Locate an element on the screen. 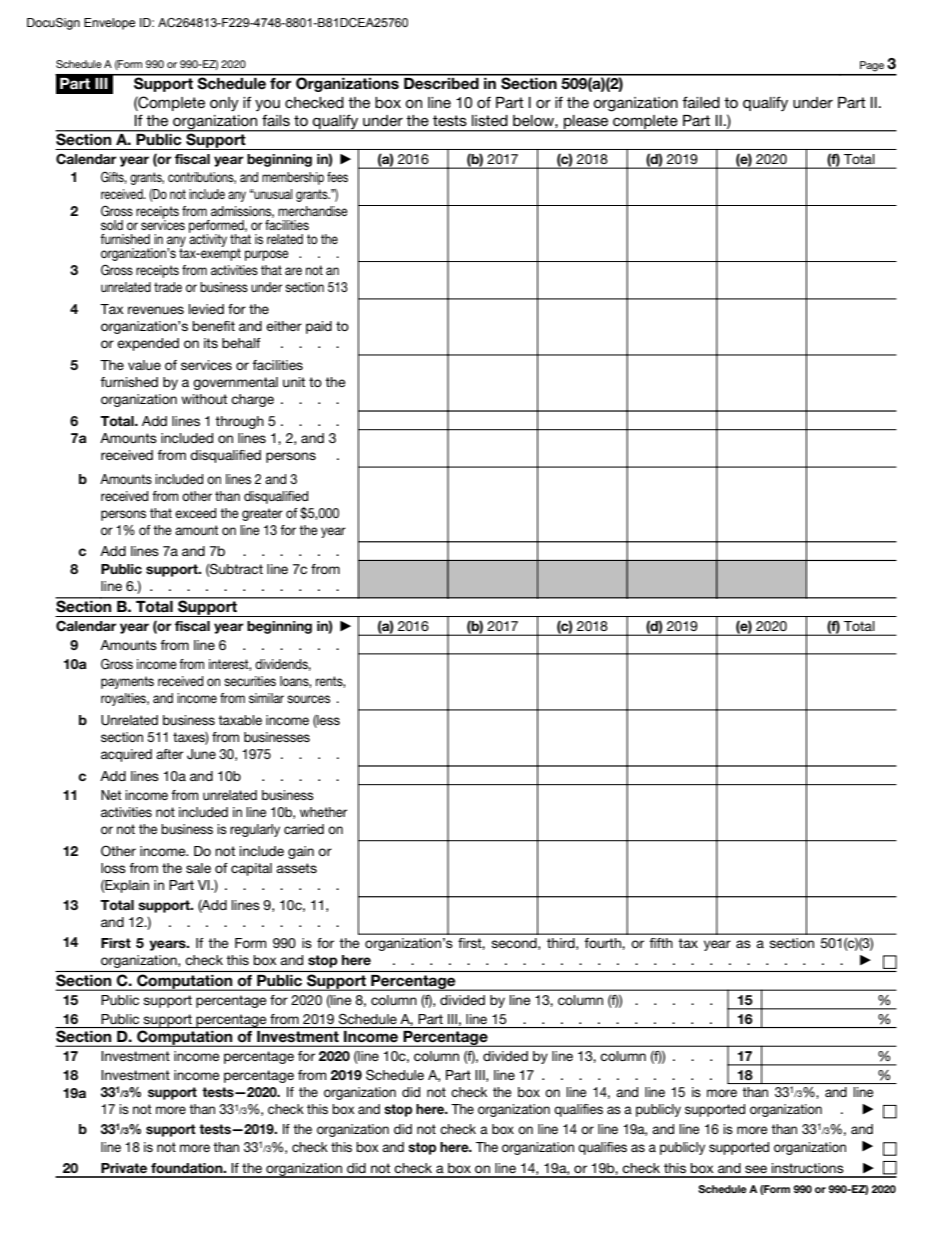 The height and width of the screenshot is (1233, 952). levied is located at coordinates (206, 309).
